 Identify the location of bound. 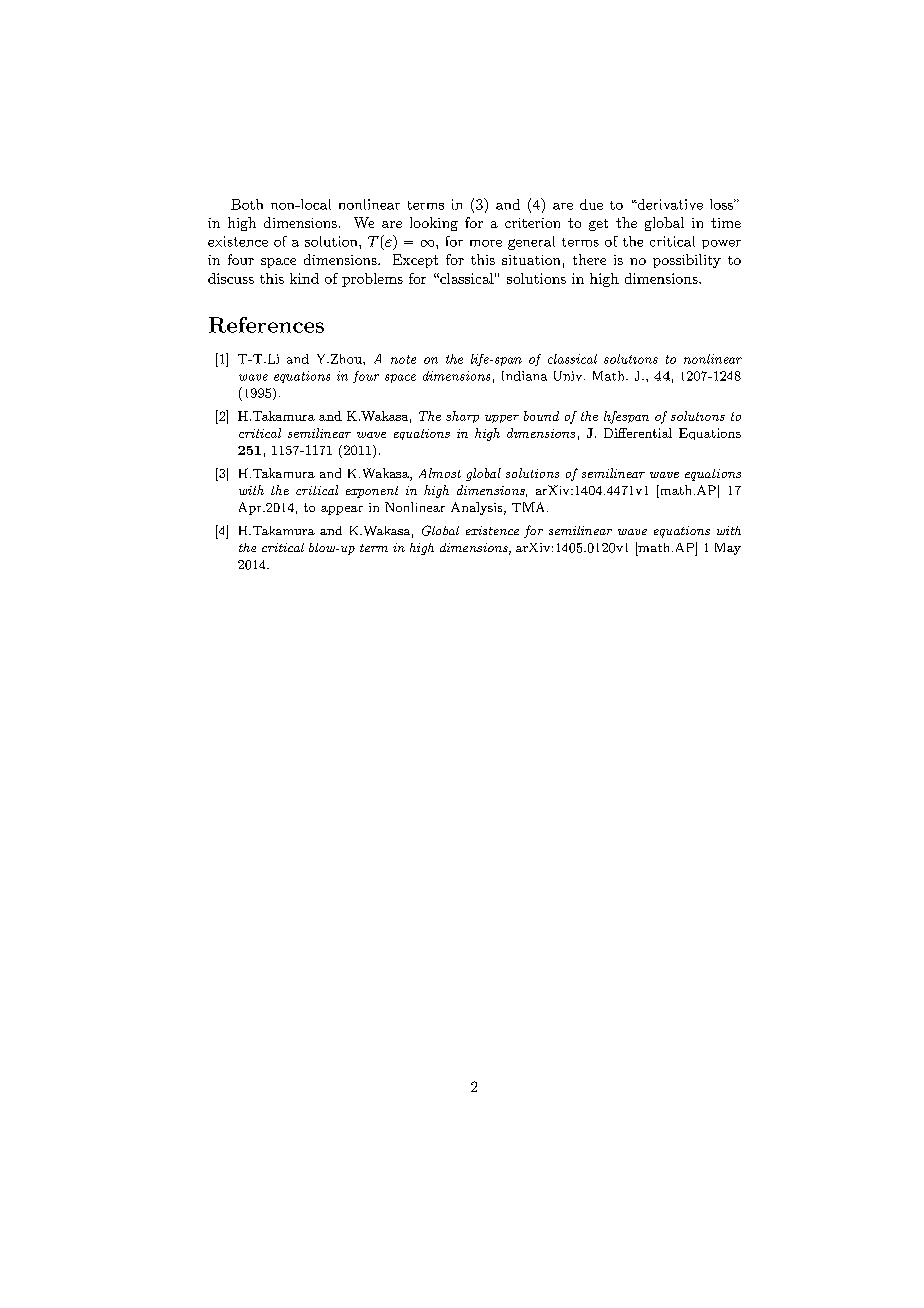
(541, 416).
